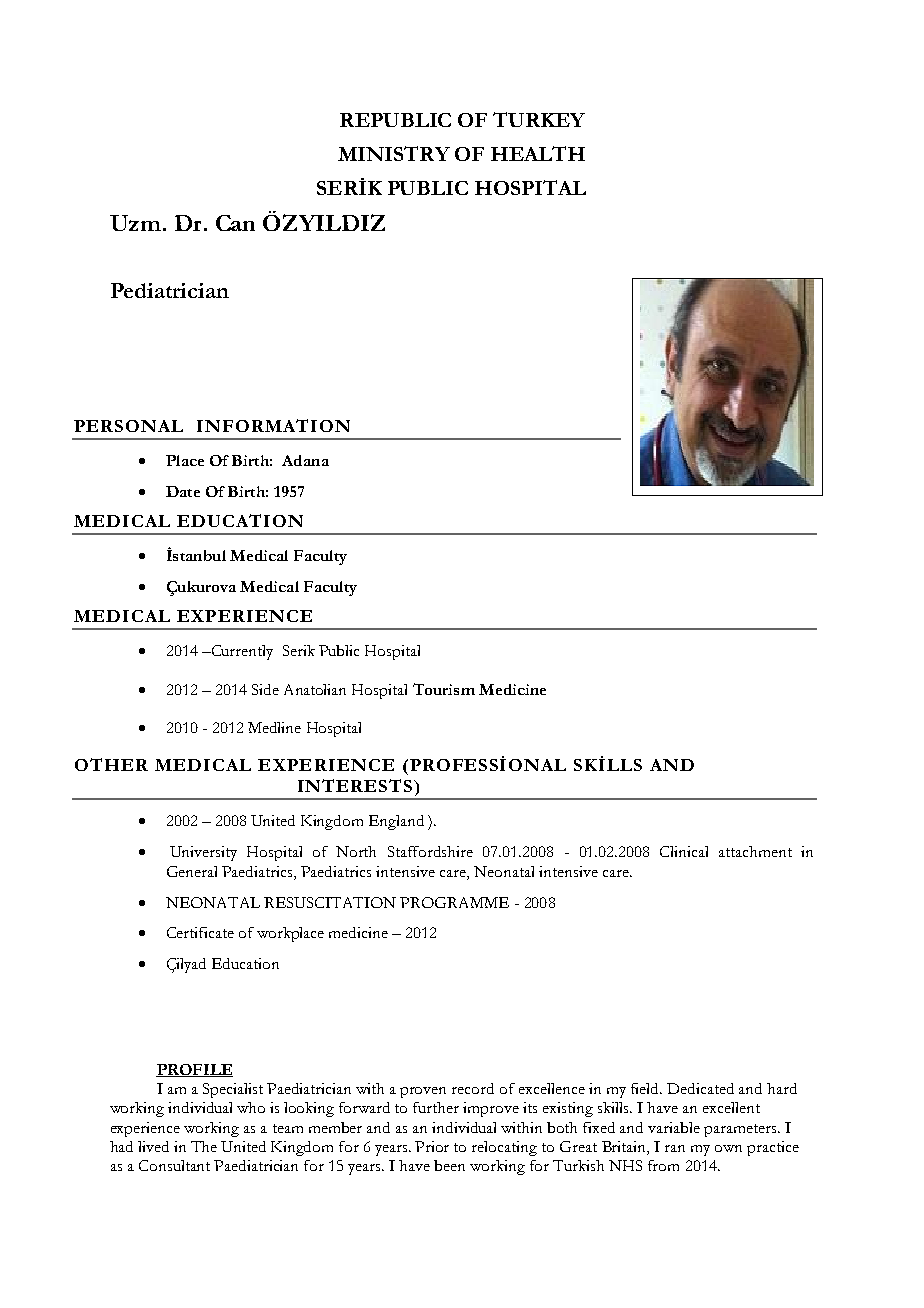  I want to click on HEALTH, so click(538, 153).
